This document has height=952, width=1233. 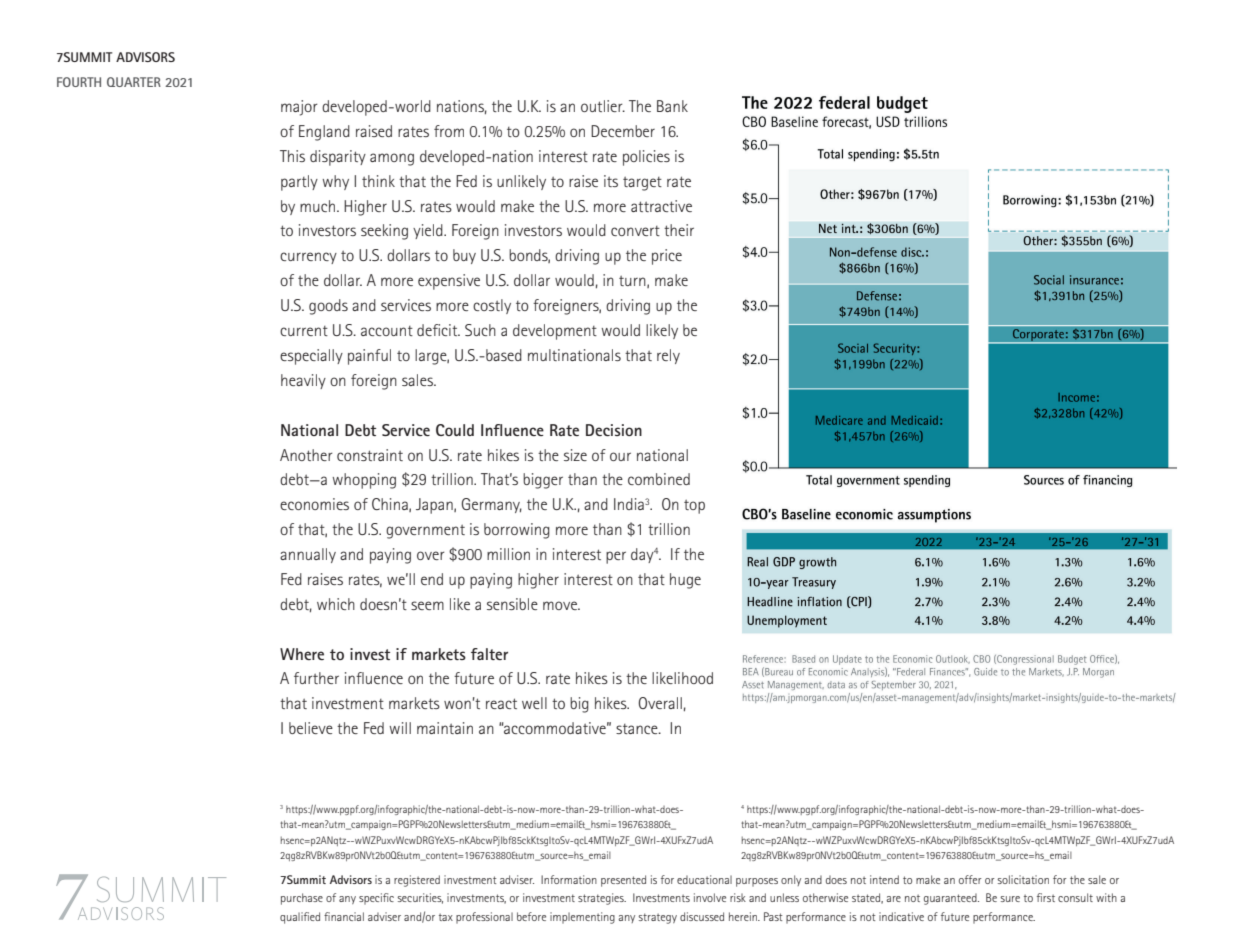 I want to click on Bank, so click(x=672, y=106).
